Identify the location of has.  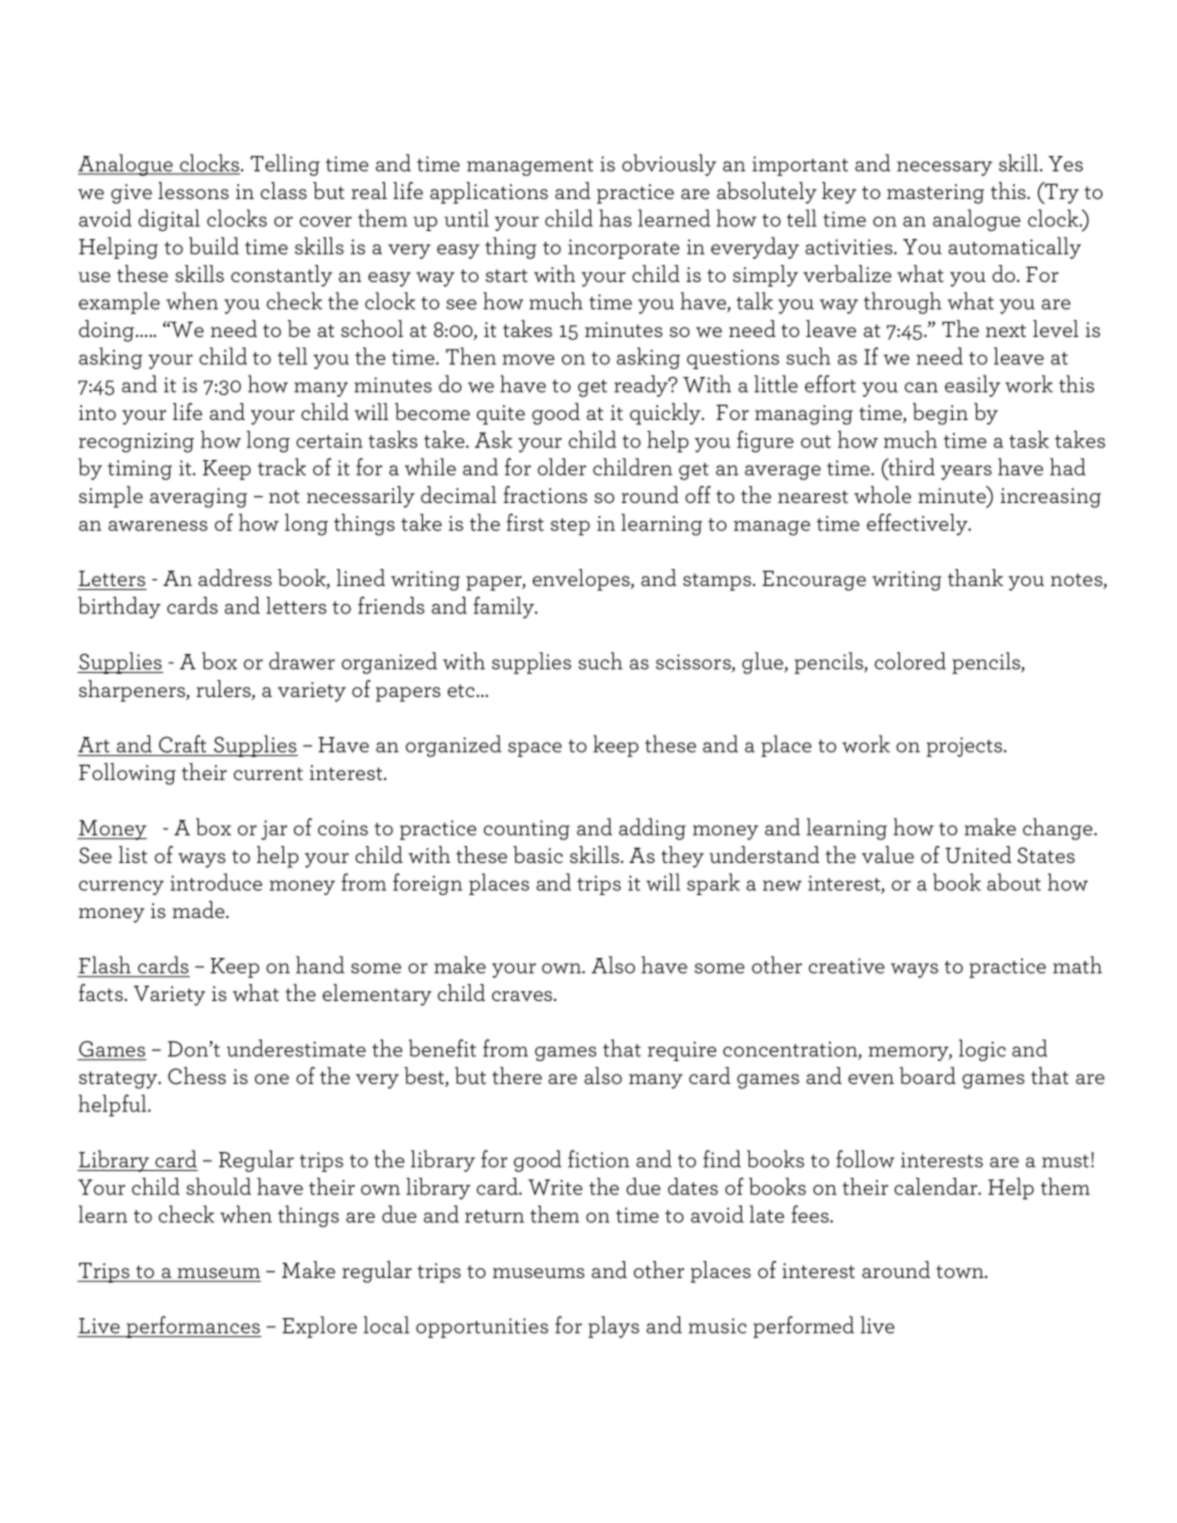
(615, 218).
